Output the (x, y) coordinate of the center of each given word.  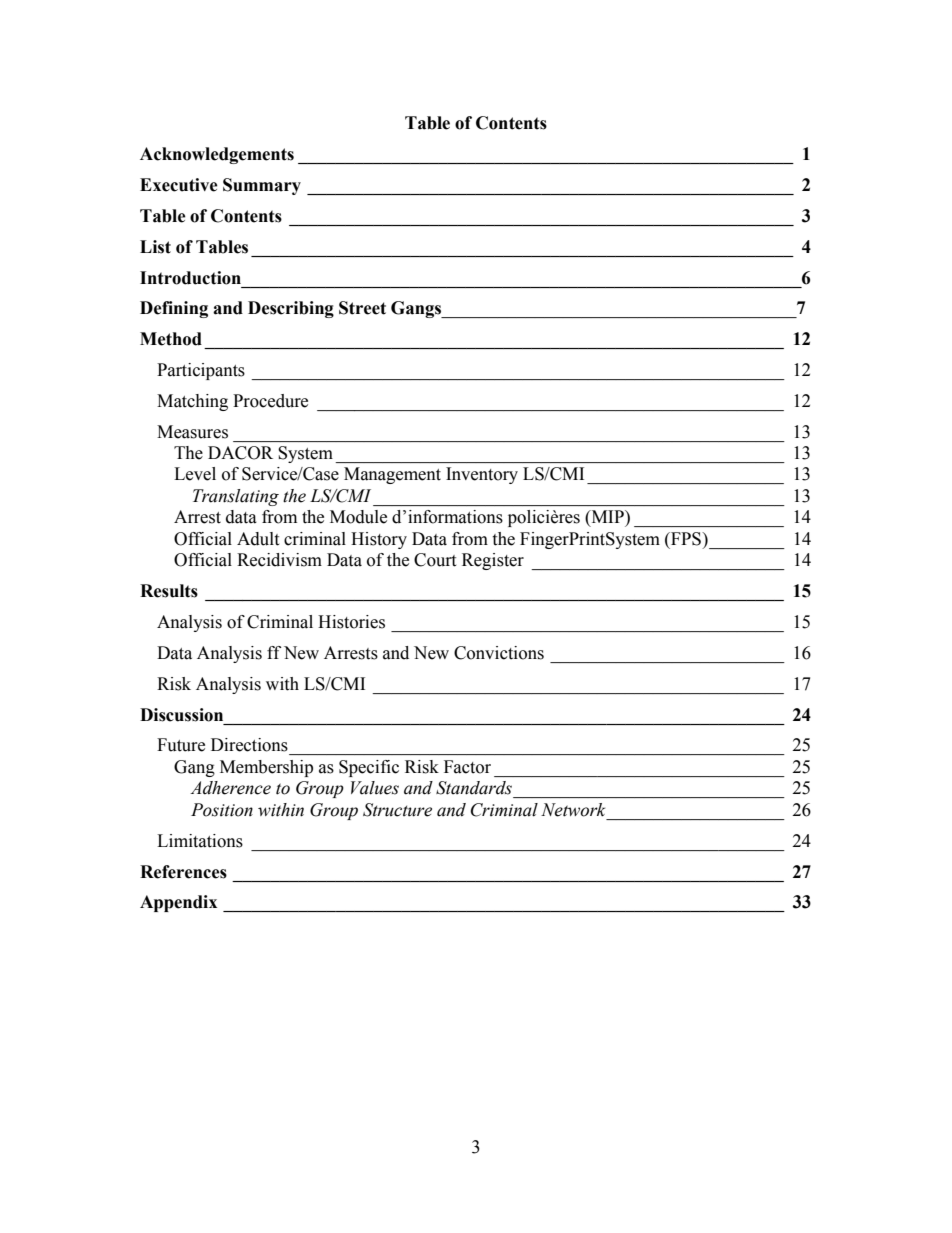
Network (573, 810)
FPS (686, 539)
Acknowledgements (217, 155)
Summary (262, 186)
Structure (397, 810)
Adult (258, 539)
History (379, 540)
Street (362, 308)
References (183, 872)
